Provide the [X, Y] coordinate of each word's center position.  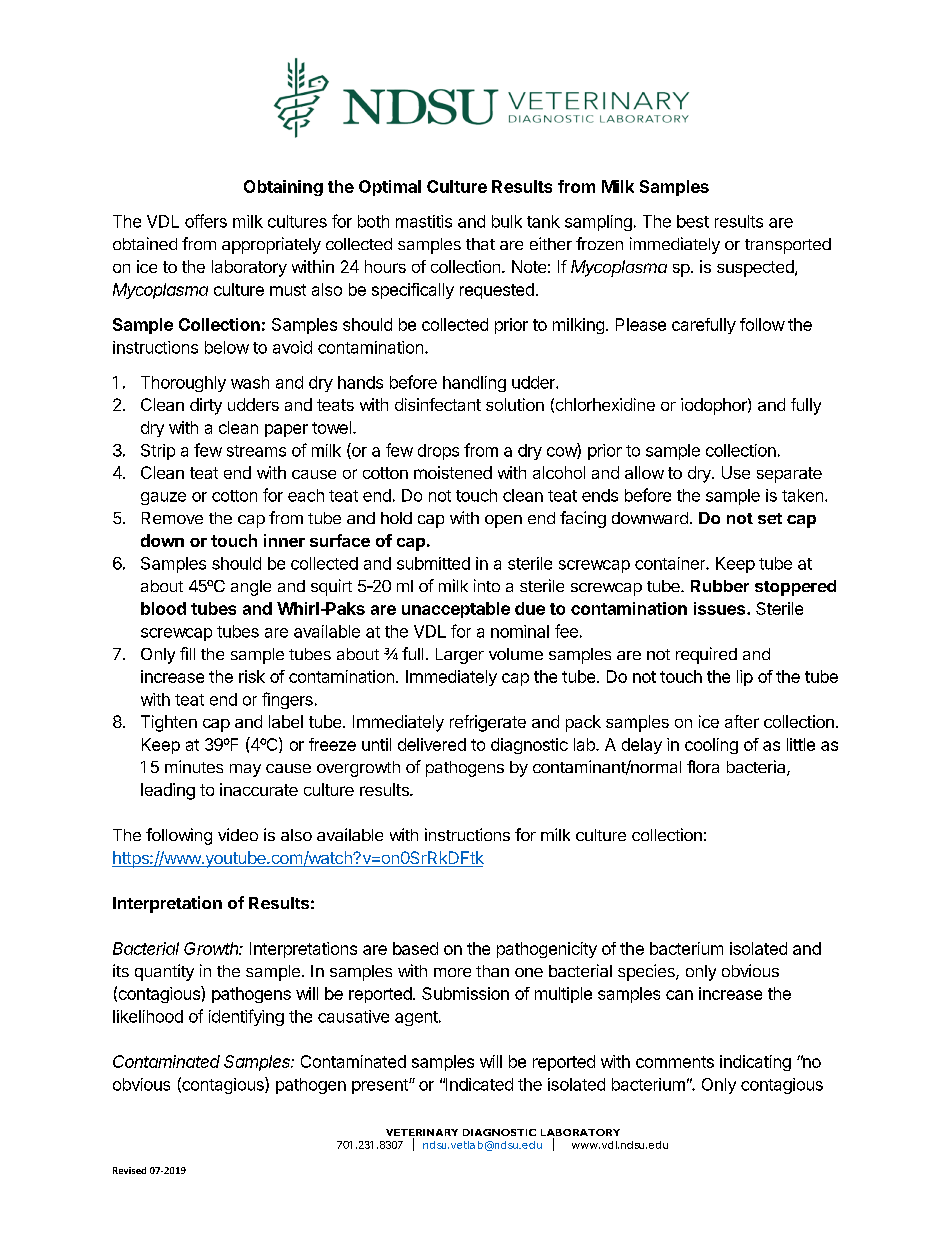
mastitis [424, 221]
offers [206, 221]
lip [745, 678]
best [693, 221]
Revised [129, 1170]
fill [187, 653]
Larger [460, 656]
